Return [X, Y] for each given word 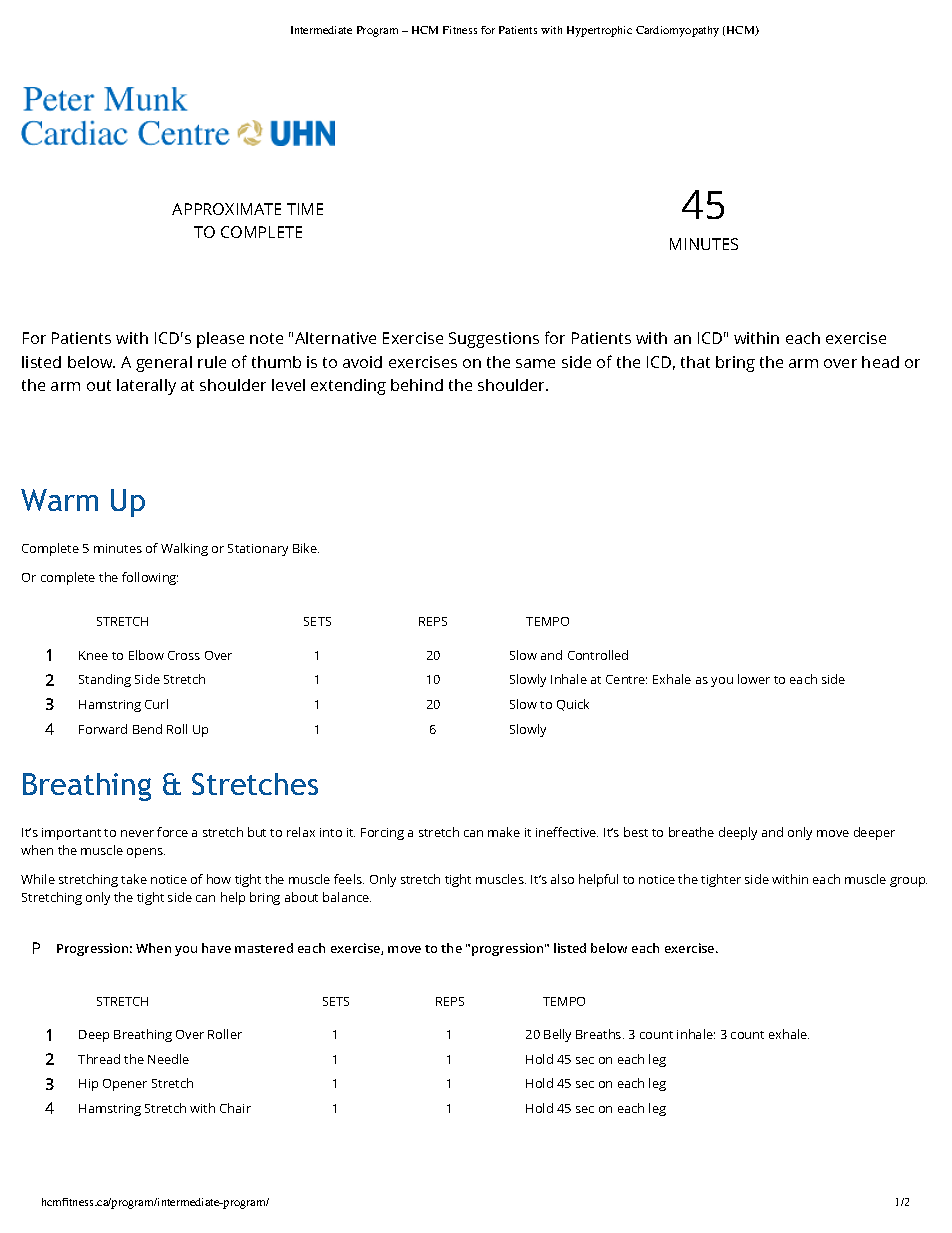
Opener [125, 1085]
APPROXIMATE [226, 209]
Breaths [600, 1034]
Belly [557, 1035]
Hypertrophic [599, 31]
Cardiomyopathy [677, 31]
